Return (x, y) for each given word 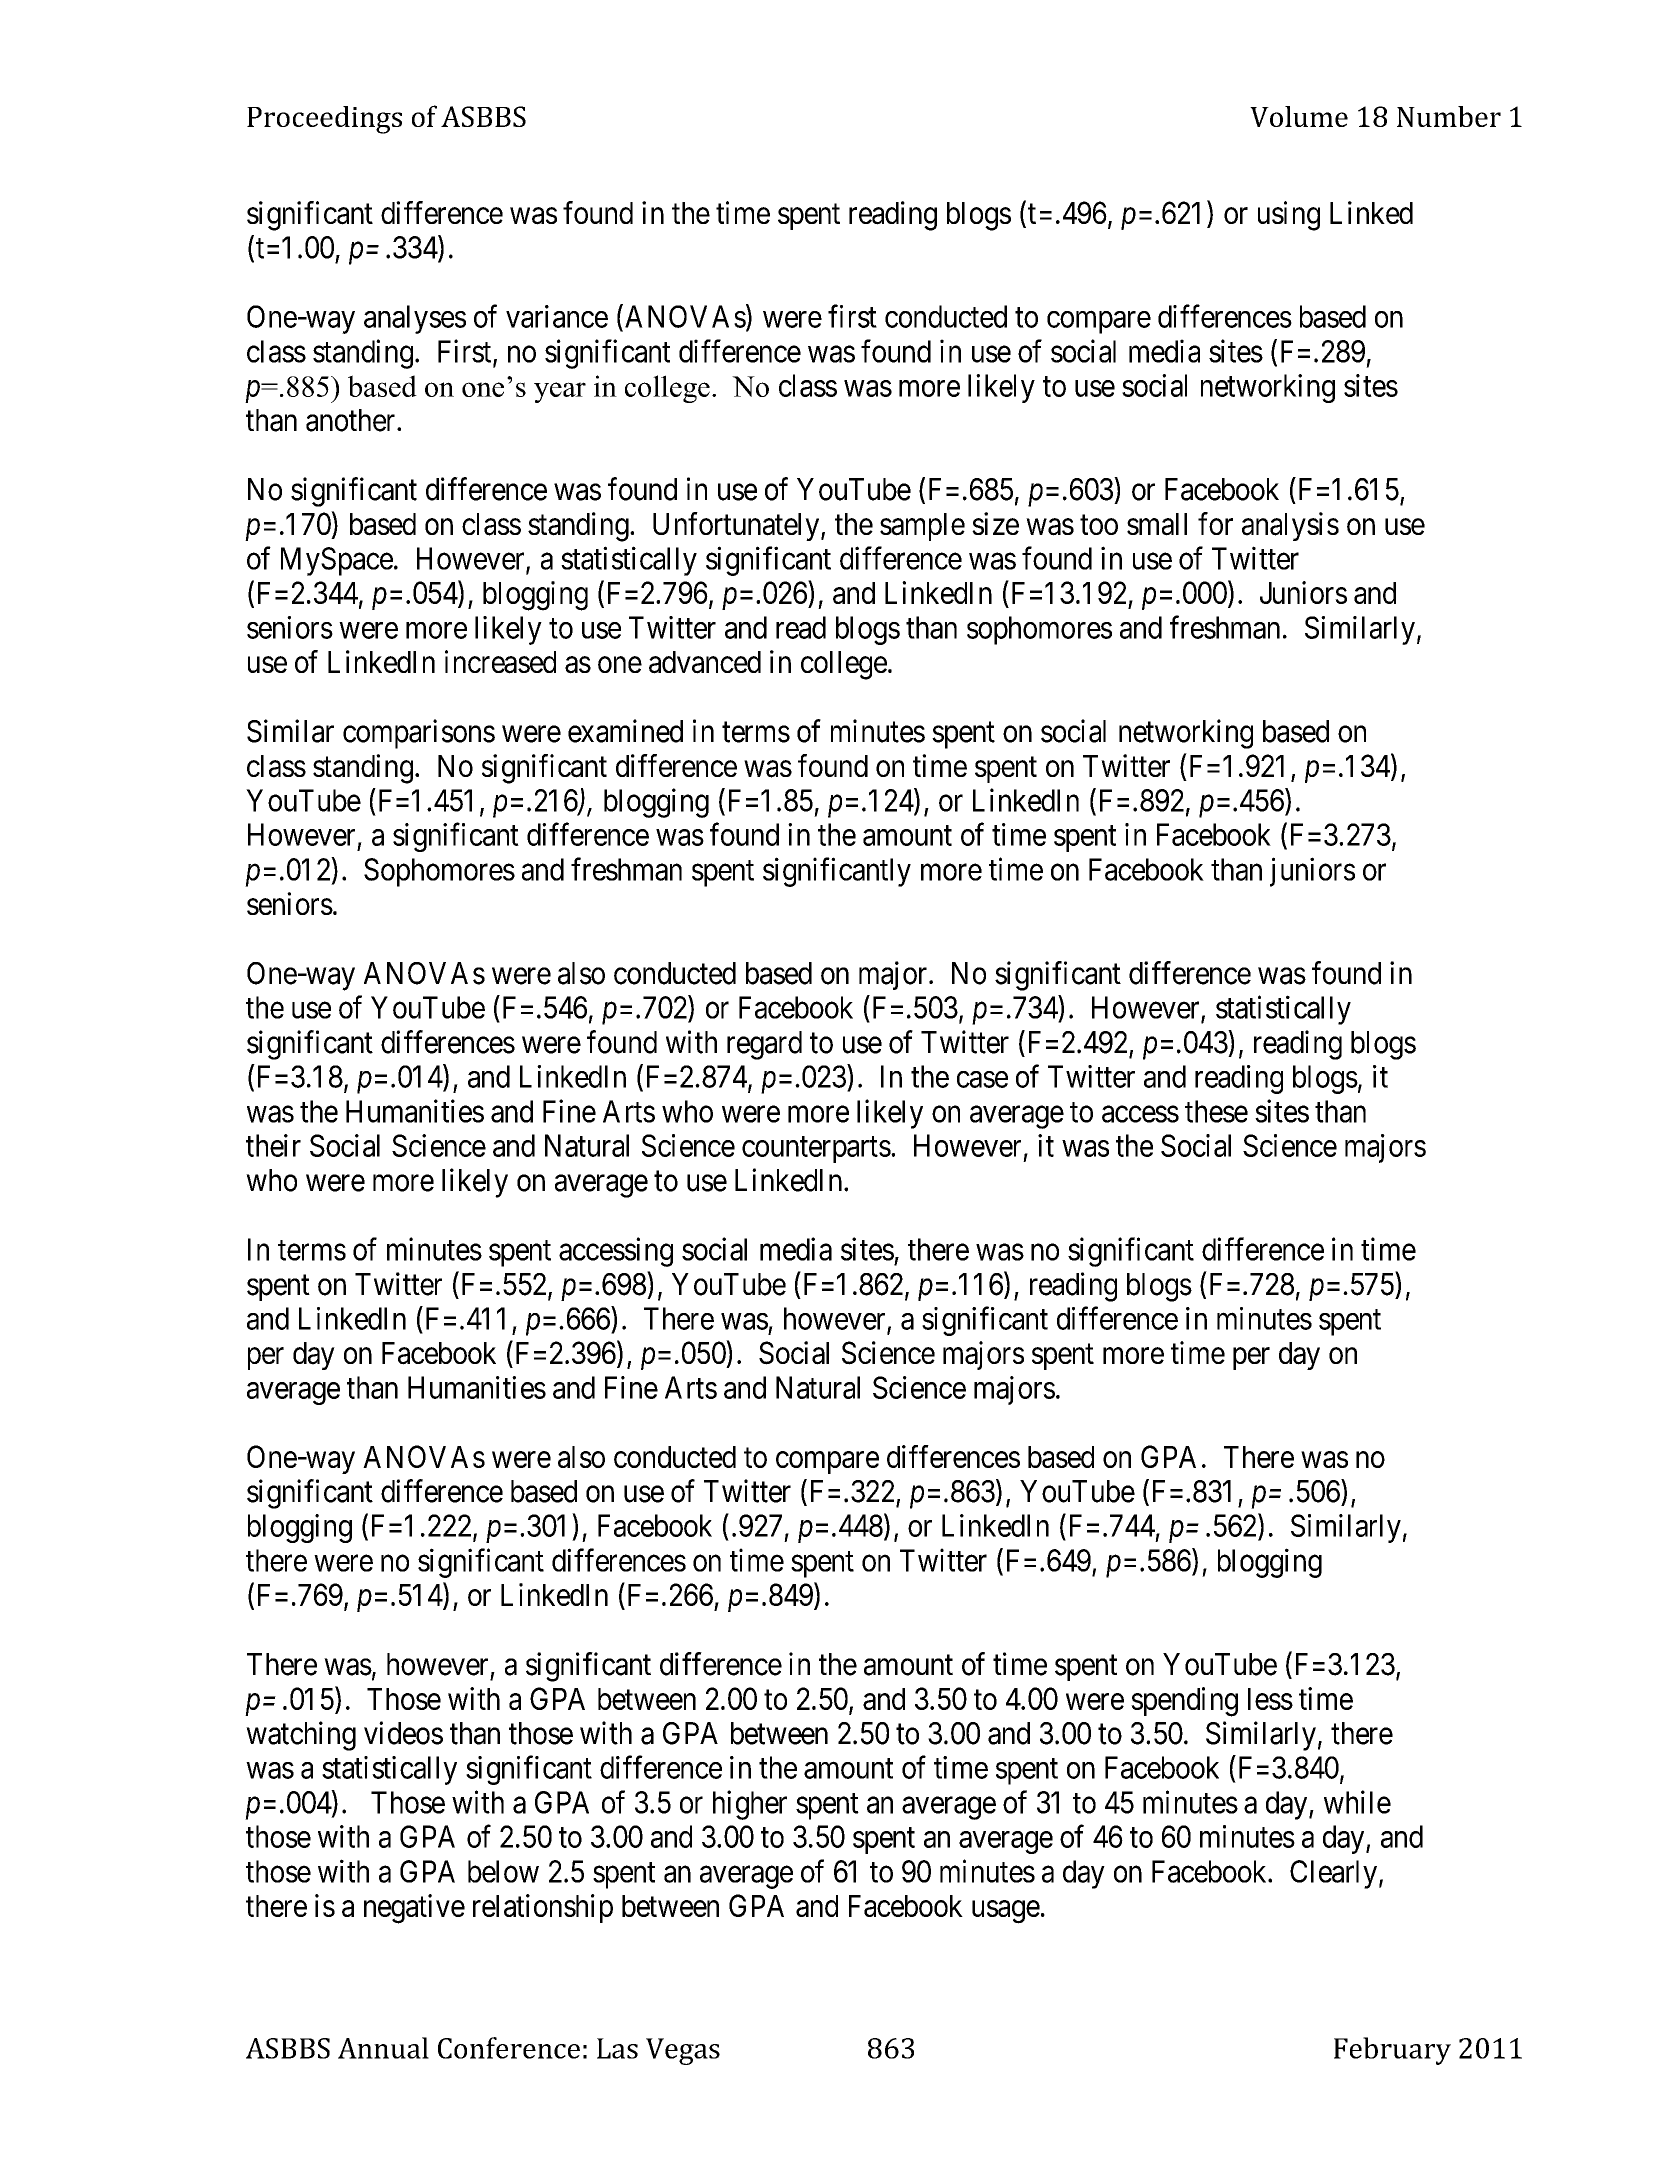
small (1157, 524)
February (1392, 2051)
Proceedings (324, 120)
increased (500, 662)
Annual (383, 2048)
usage (1006, 1912)
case (982, 1079)
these (1216, 1111)
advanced (705, 662)
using (1289, 216)
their (273, 1145)
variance (557, 316)
